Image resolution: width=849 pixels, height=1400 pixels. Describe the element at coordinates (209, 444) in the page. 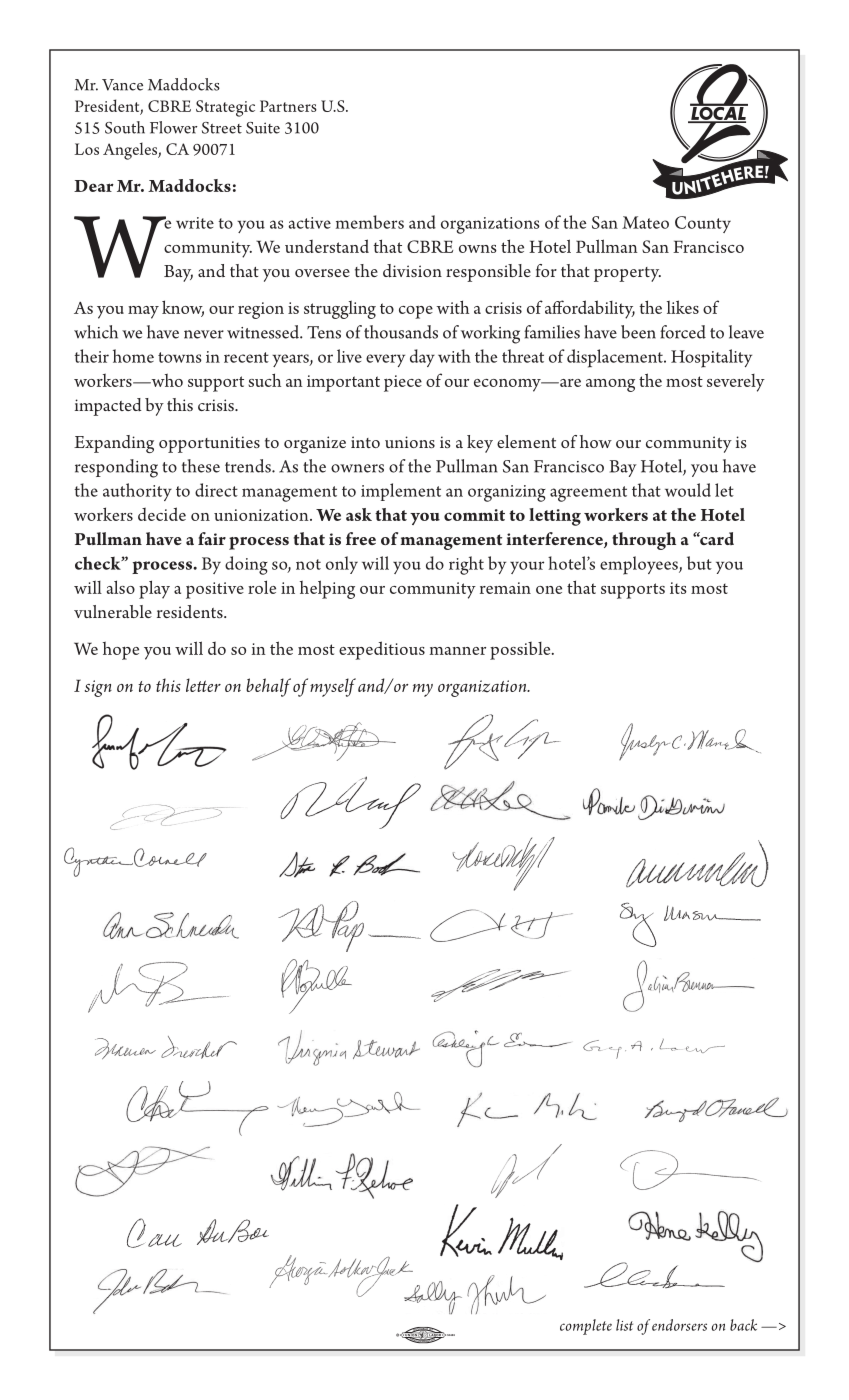

I see `opportunities` at that location.
